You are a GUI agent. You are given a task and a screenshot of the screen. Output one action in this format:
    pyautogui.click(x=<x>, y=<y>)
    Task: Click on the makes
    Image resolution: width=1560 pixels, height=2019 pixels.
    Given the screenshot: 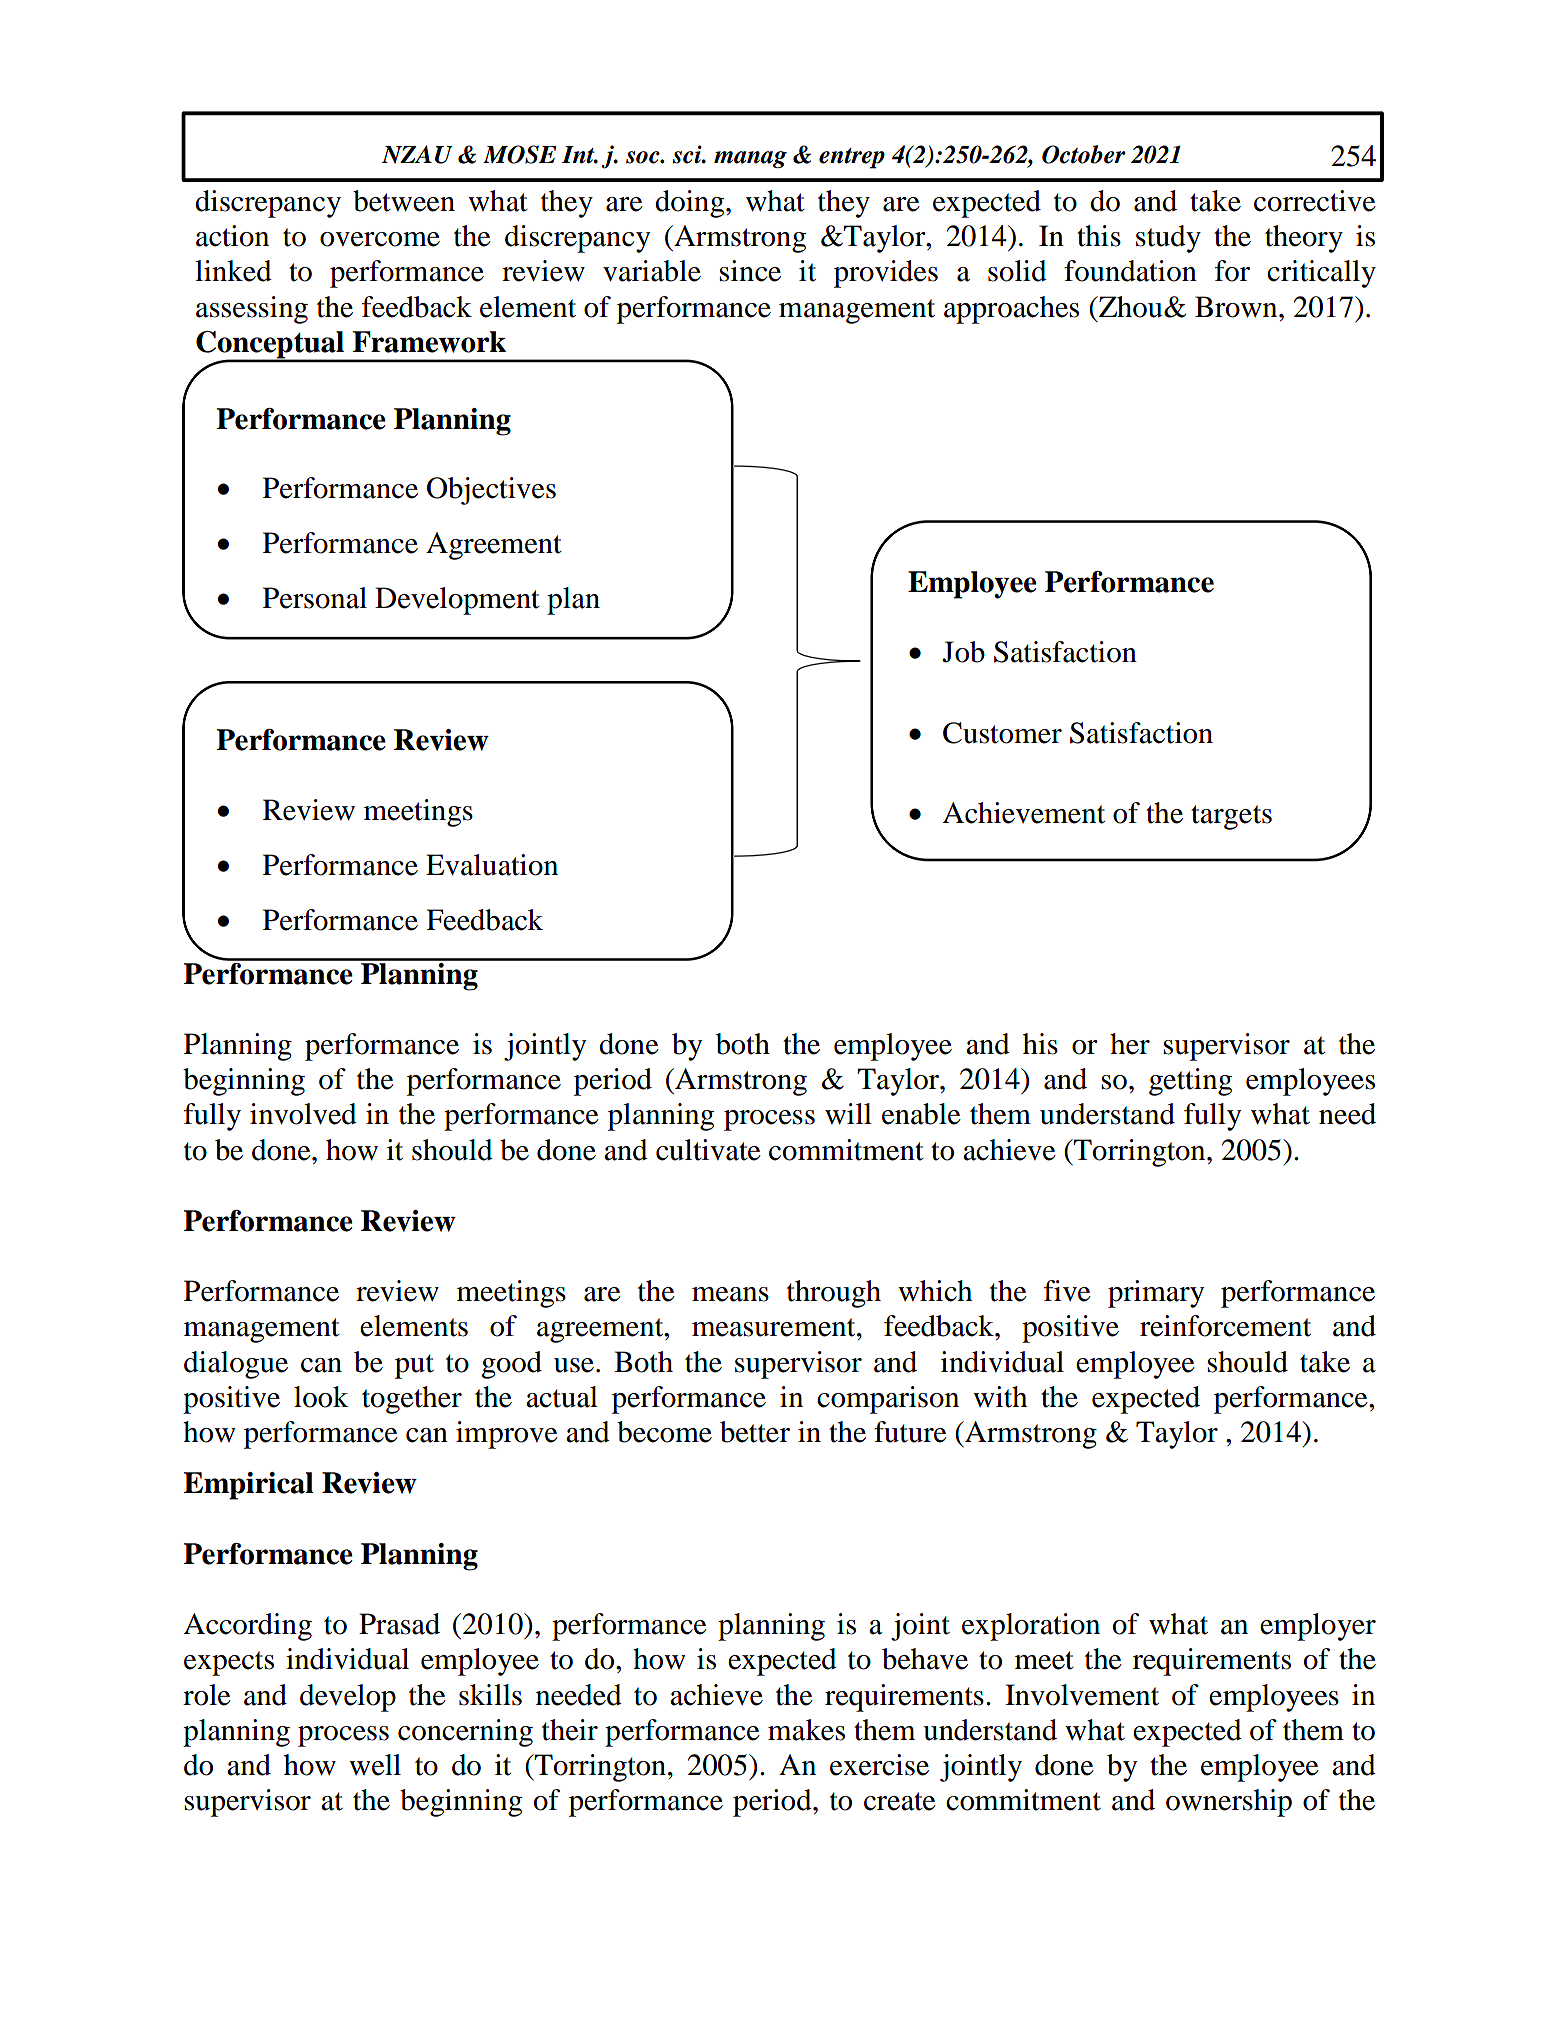 What is the action you would take?
    pyautogui.click(x=806, y=1730)
